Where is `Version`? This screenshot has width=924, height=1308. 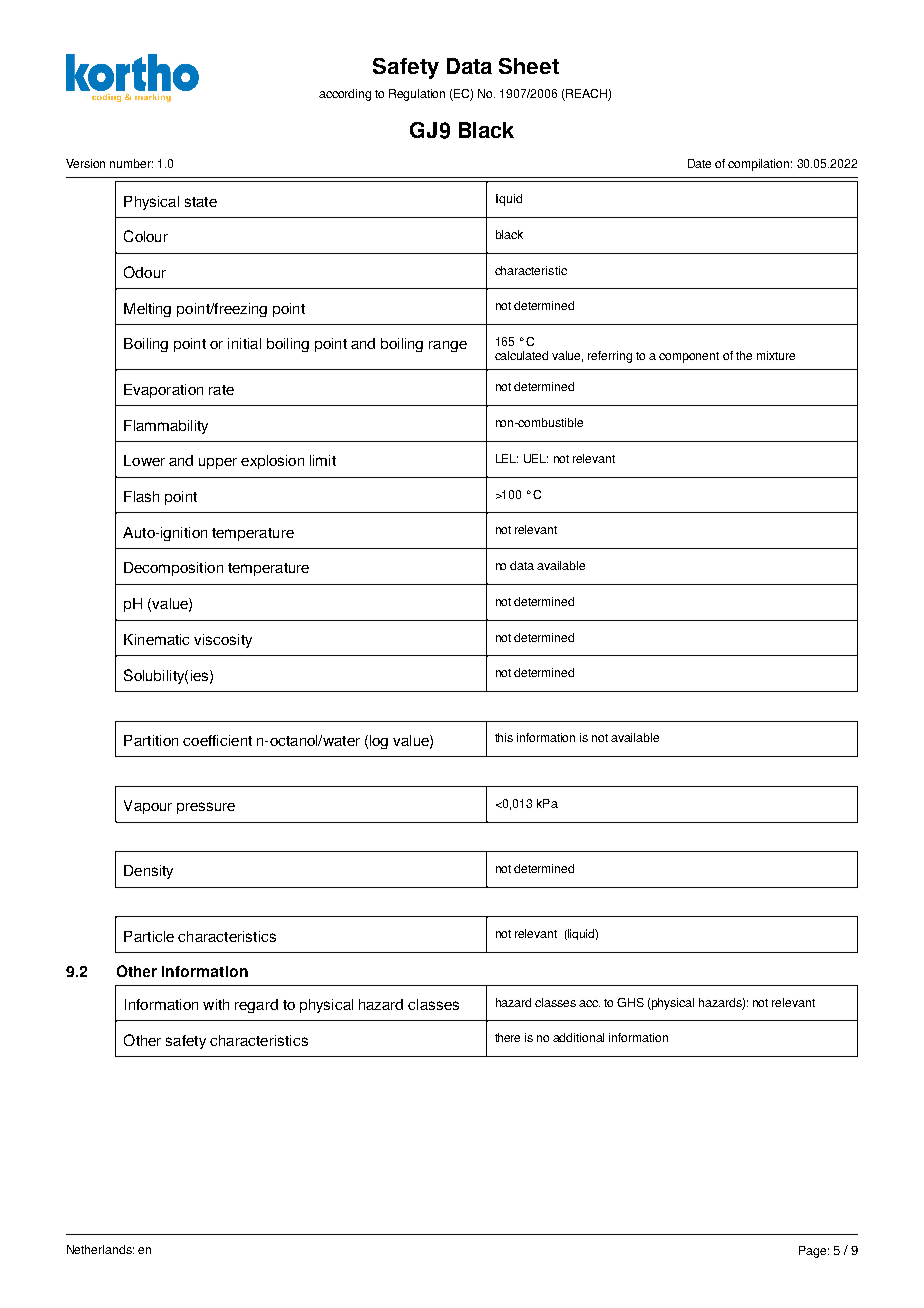
Version is located at coordinates (85, 163).
